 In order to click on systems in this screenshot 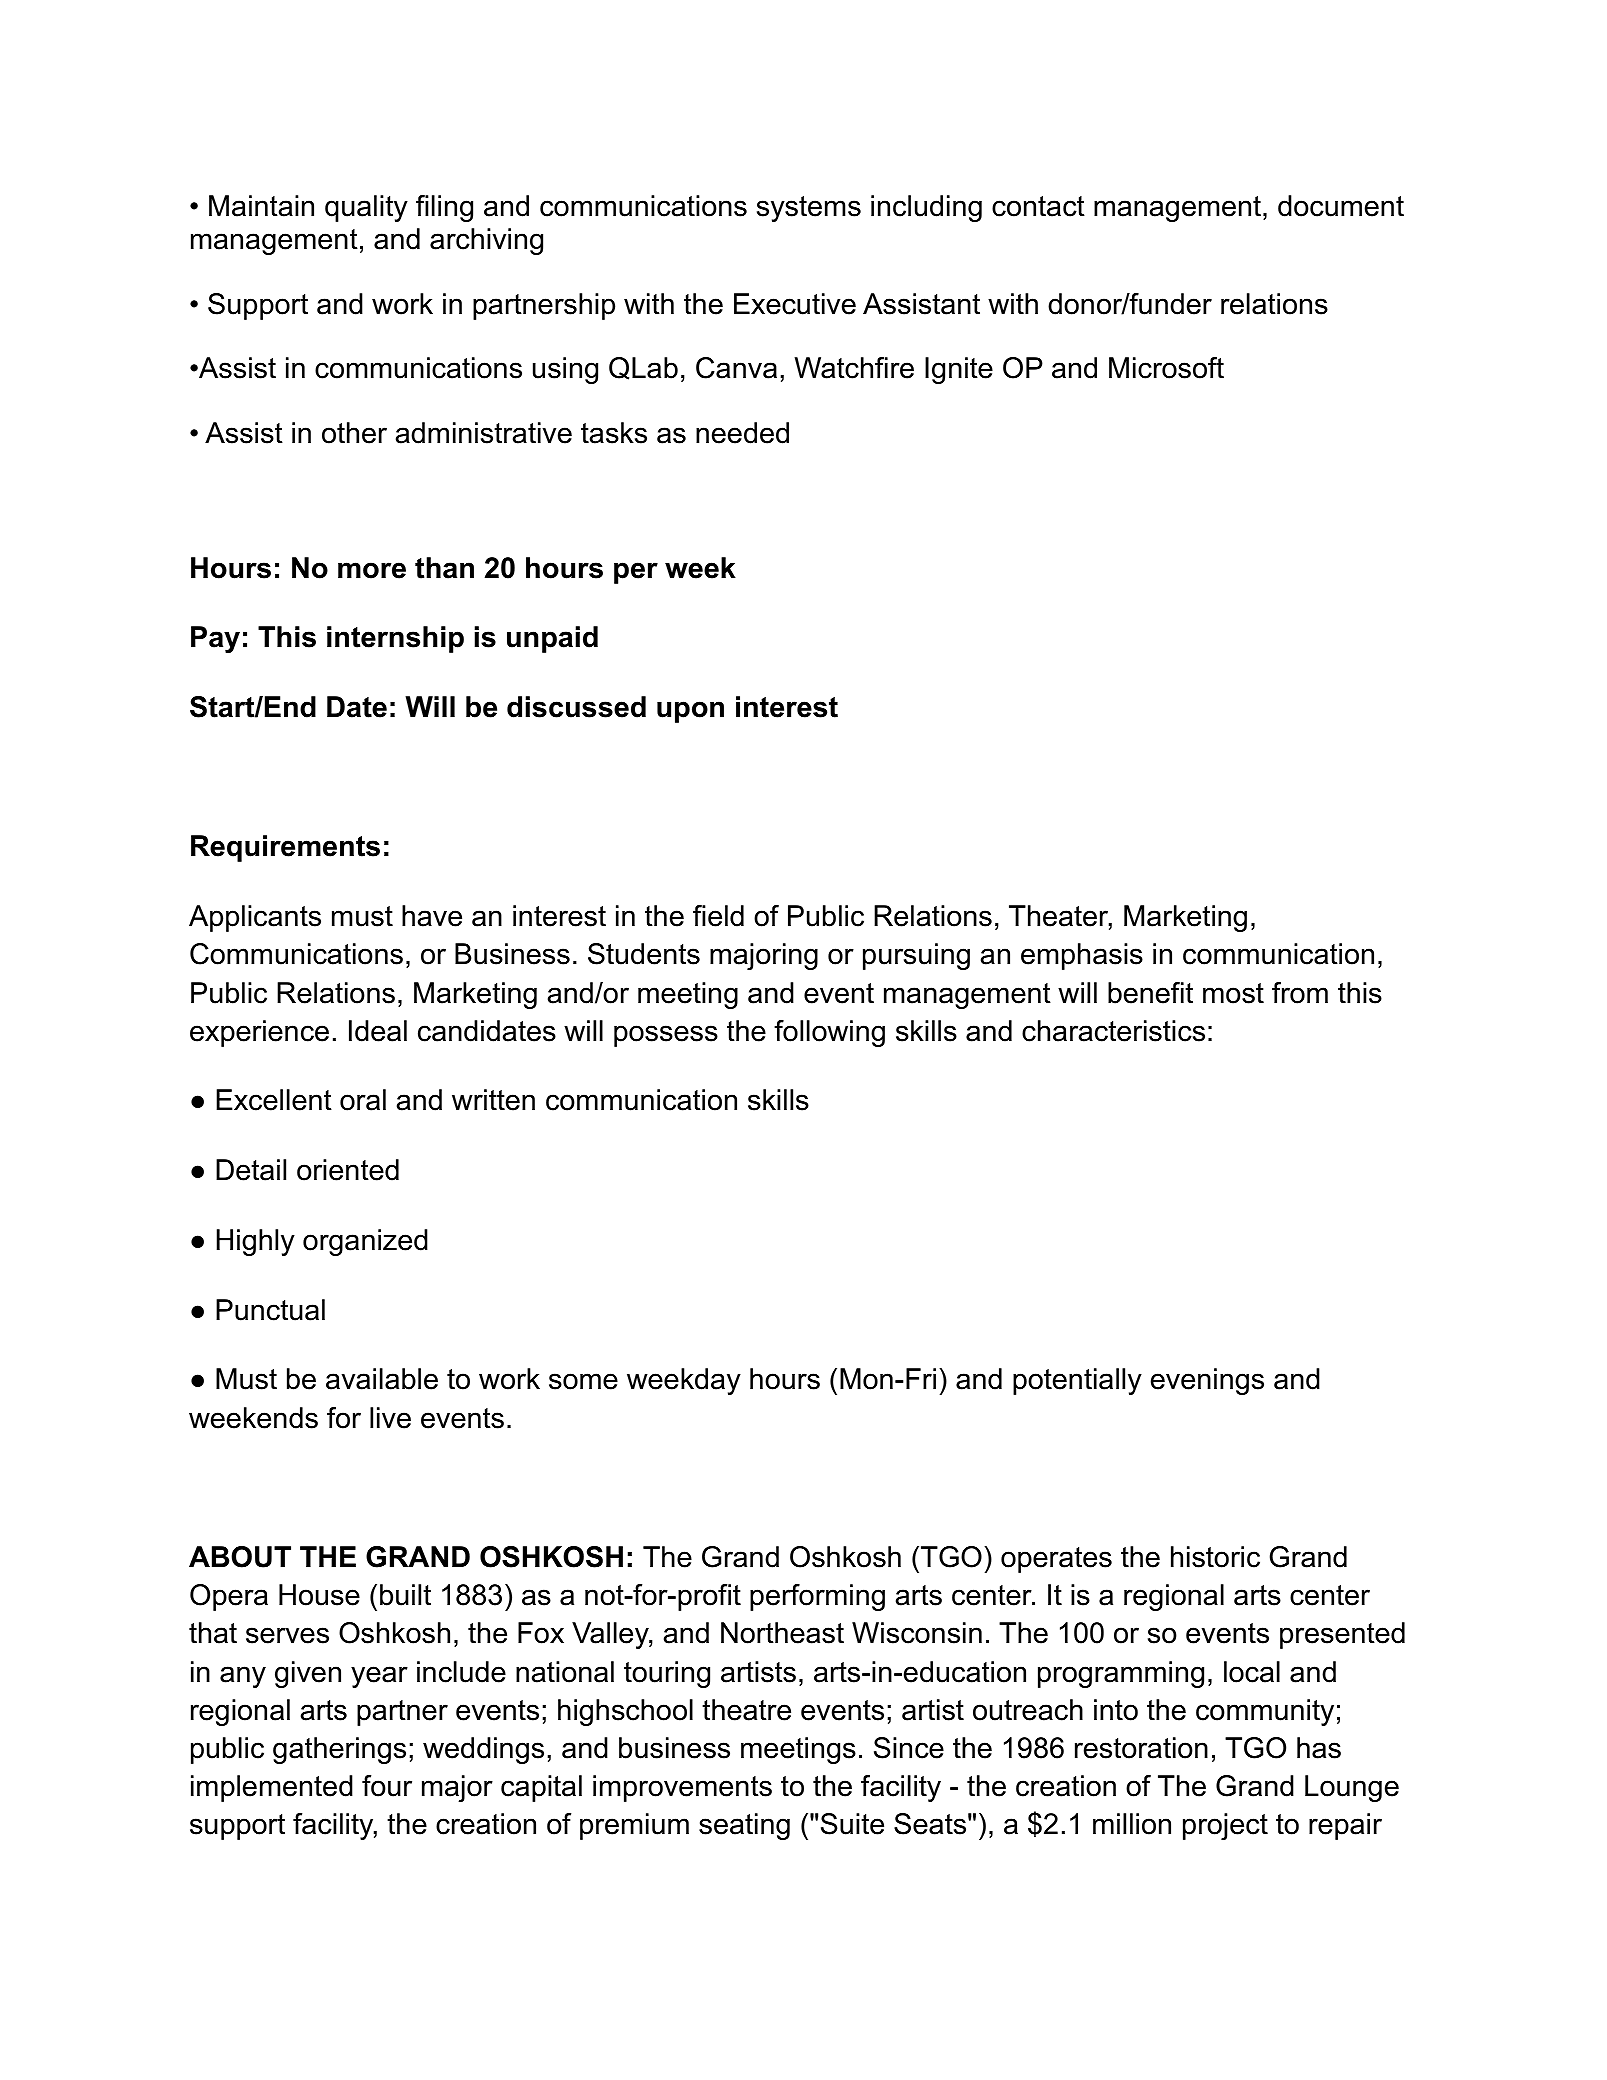, I will do `click(809, 209)`.
